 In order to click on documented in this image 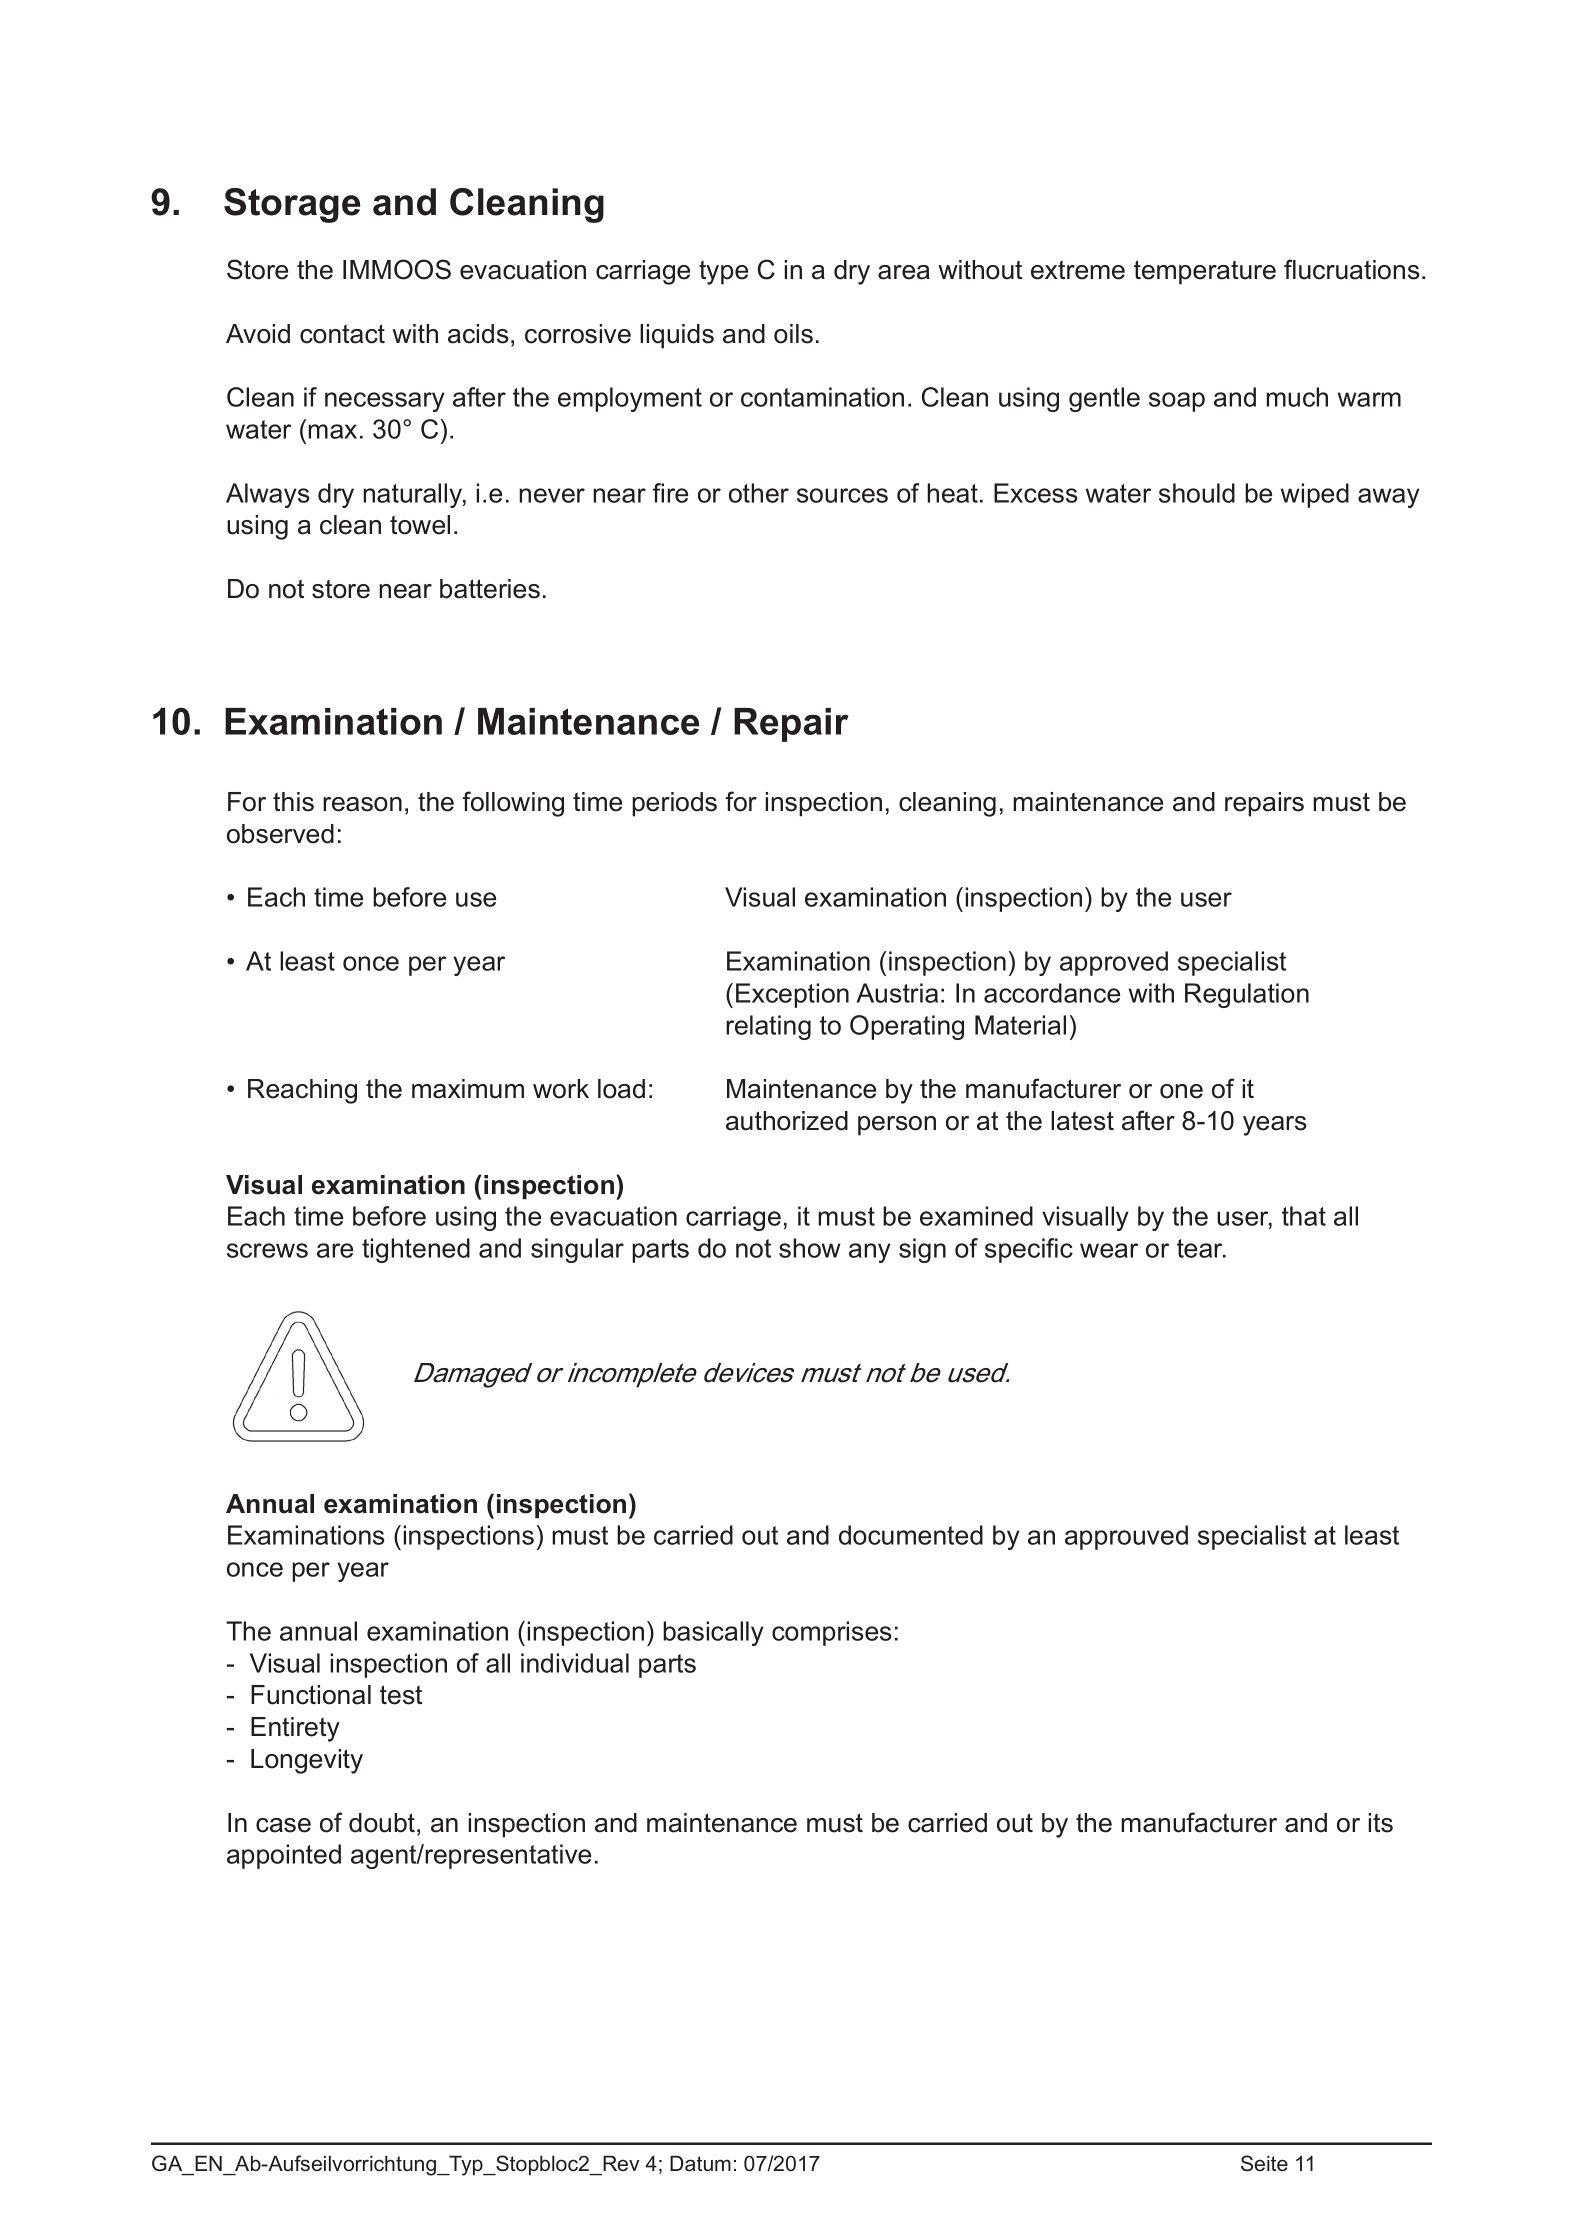, I will do `click(911, 1535)`.
